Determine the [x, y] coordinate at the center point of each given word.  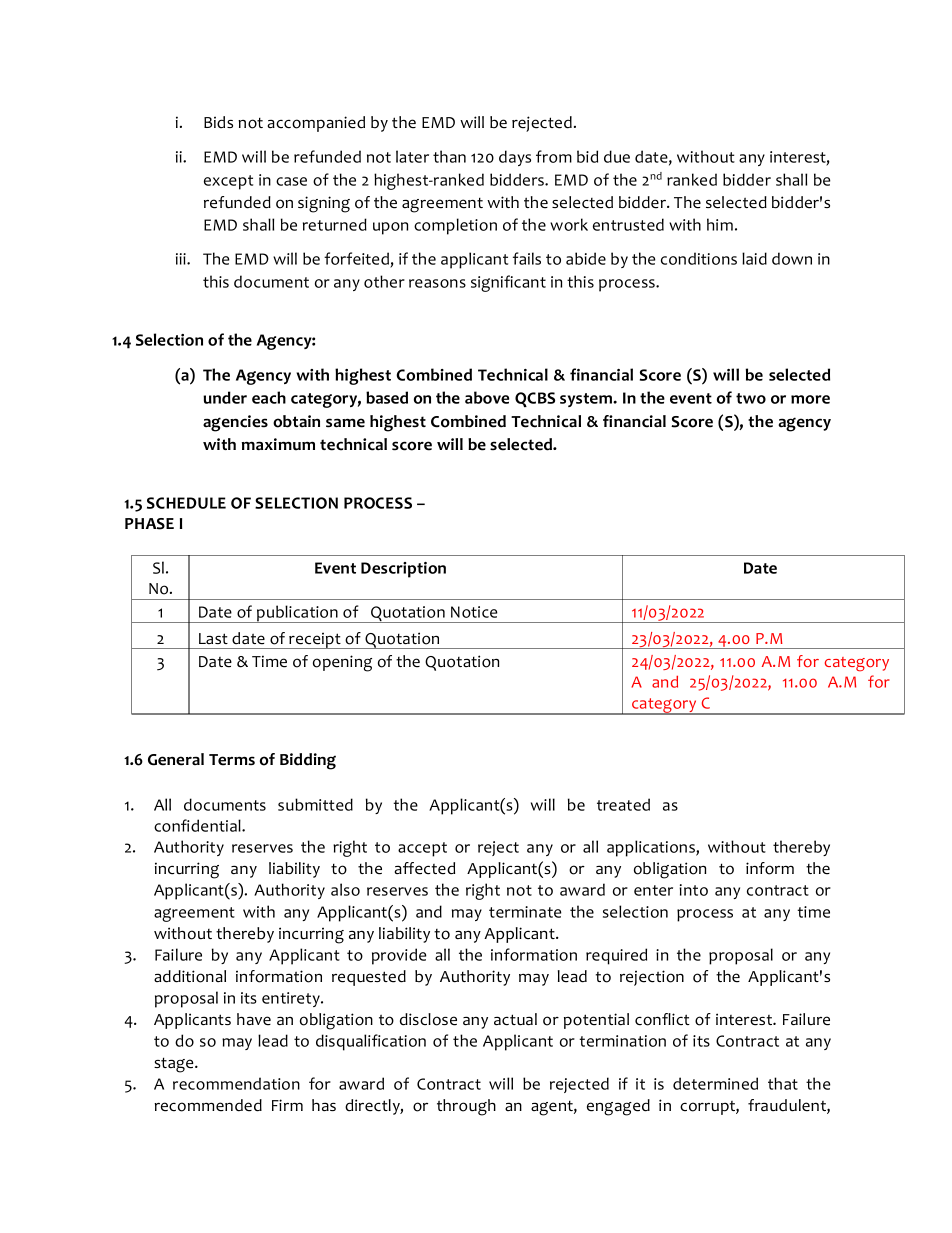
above [487, 397]
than [449, 156]
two [751, 398]
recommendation [236, 1083]
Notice [474, 612]
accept [422, 849]
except [228, 182]
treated [623, 804]
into [693, 890]
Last [213, 638]
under [225, 397]
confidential [198, 825]
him [720, 224]
